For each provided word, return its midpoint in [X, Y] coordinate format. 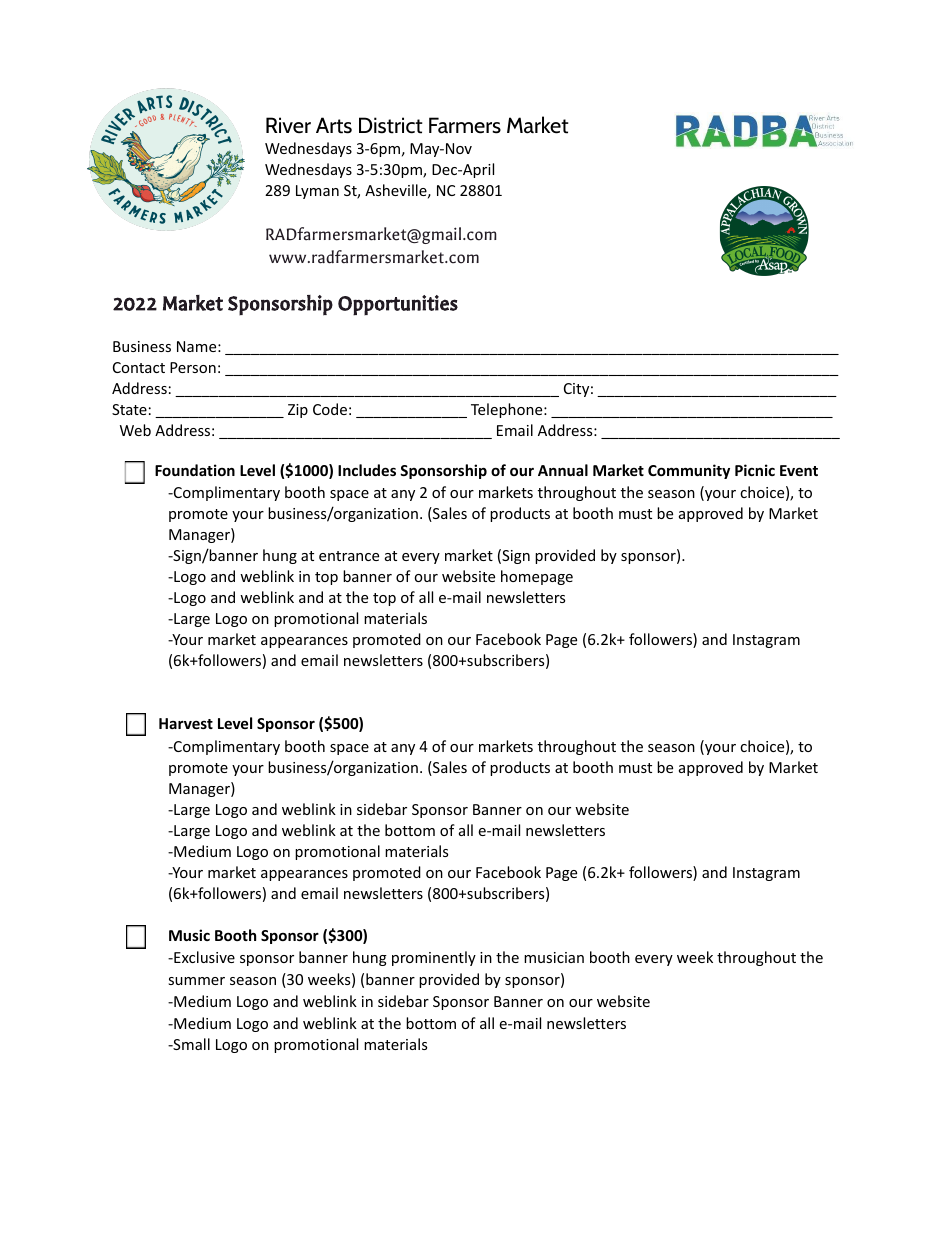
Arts [334, 125]
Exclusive [203, 957]
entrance [349, 556]
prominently [434, 958]
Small [190, 1044]
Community [689, 471]
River [288, 125]
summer [196, 981]
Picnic [755, 470]
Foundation [195, 470]
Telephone [508, 410]
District [391, 125]
